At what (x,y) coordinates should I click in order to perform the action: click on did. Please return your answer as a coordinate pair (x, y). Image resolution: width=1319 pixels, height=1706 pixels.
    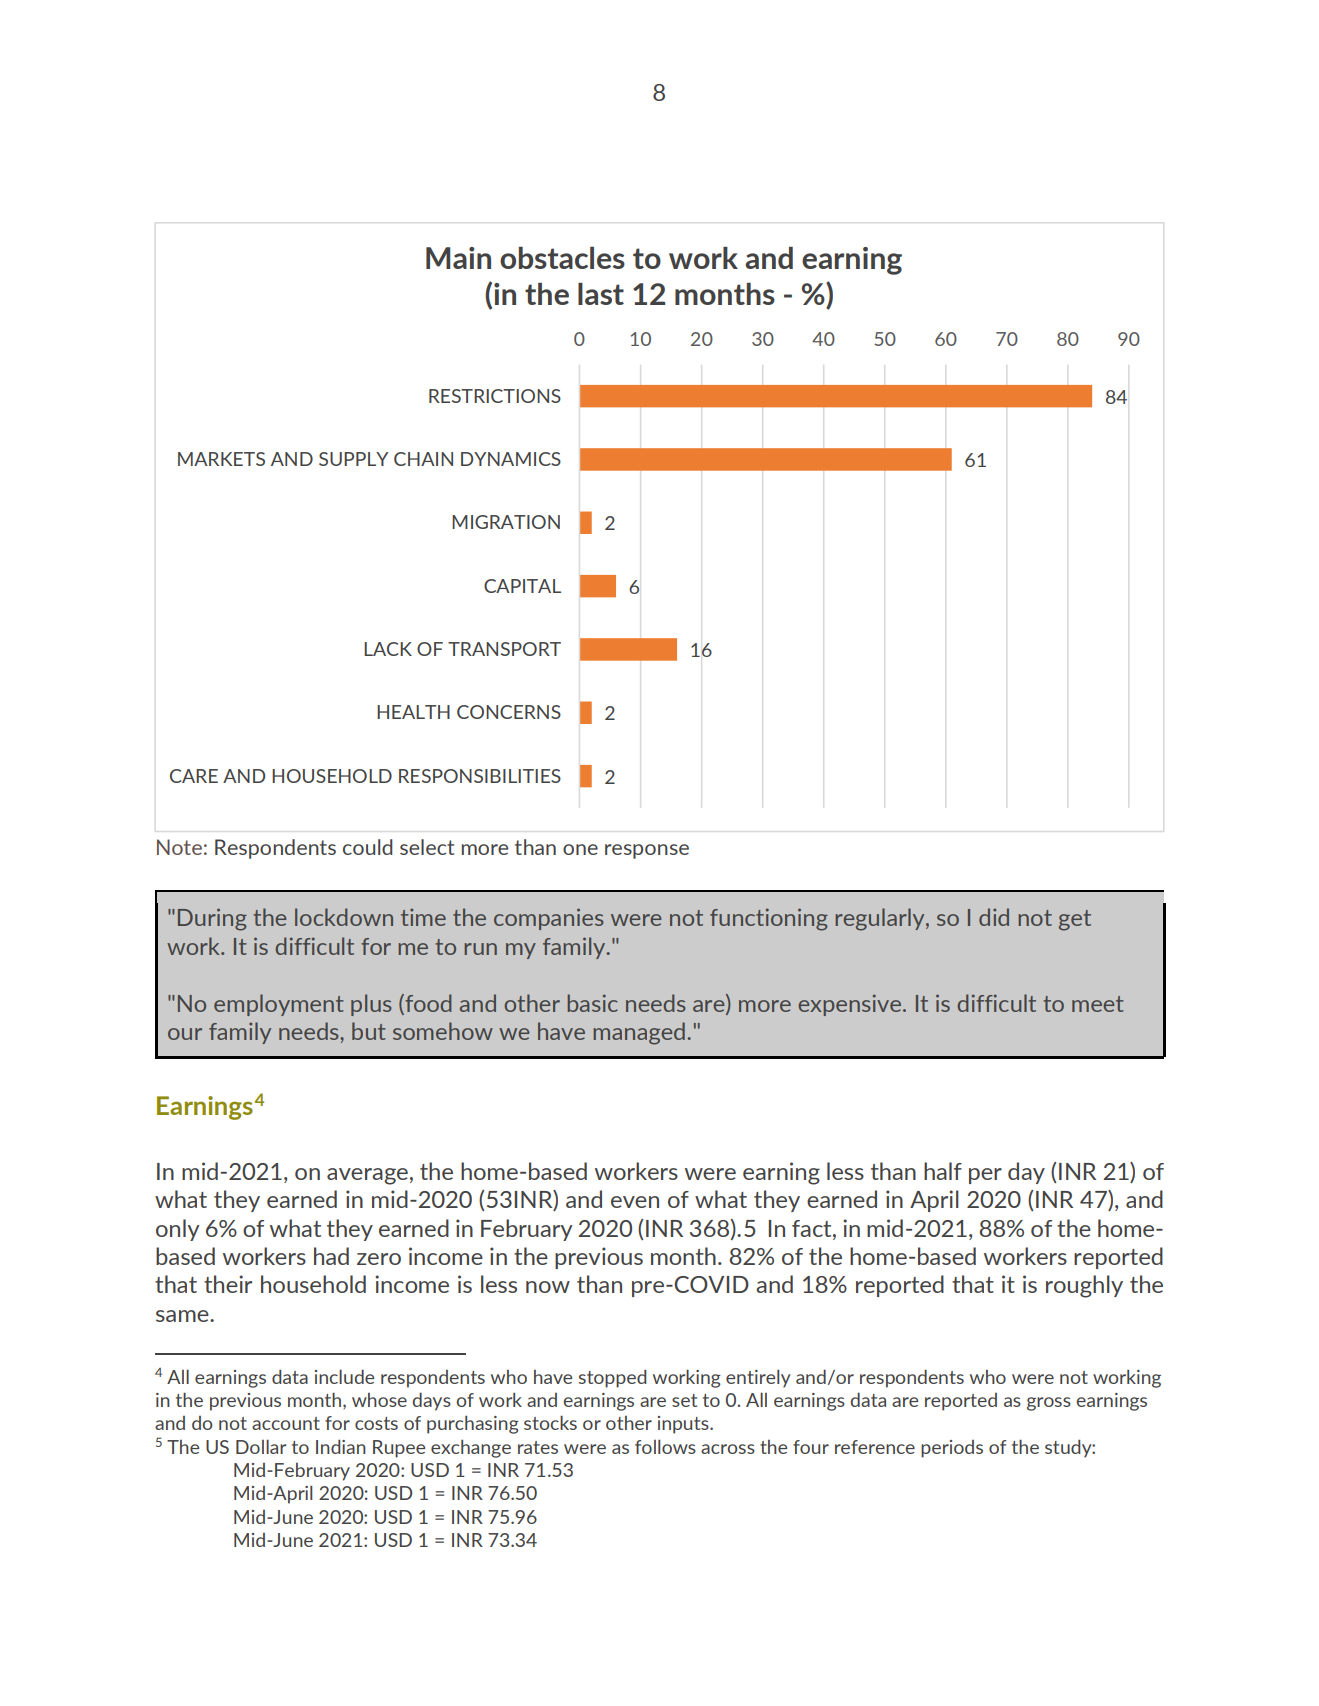
    Looking at the image, I should click on (994, 917).
